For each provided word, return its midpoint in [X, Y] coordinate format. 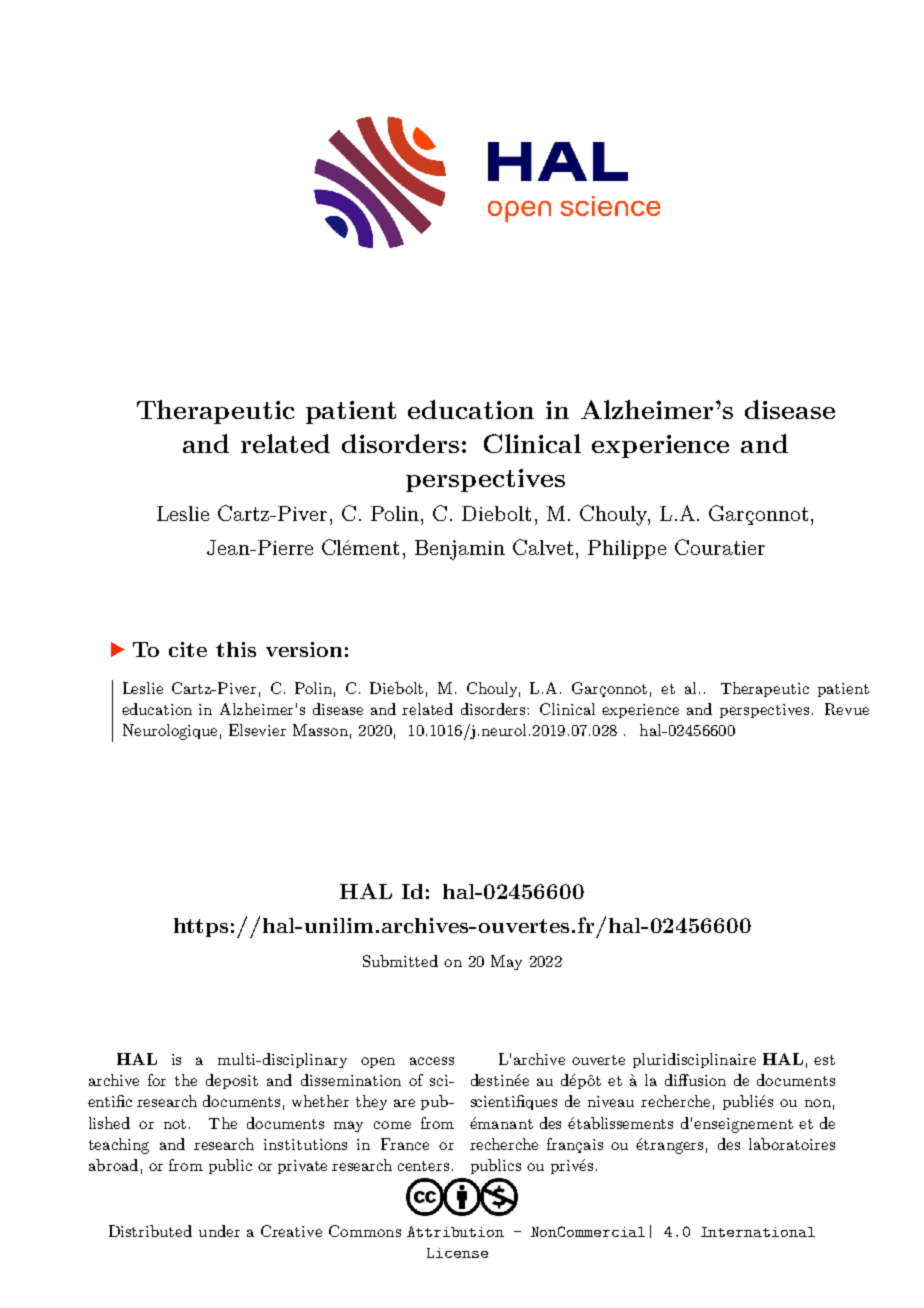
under [219, 1231]
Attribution [455, 1231]
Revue [847, 709]
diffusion [695, 1080]
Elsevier [257, 730]
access [432, 1061]
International [758, 1232]
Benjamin [460, 550]
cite [188, 649]
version [304, 649]
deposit [232, 1081]
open [378, 1062]
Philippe [627, 549]
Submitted [400, 961]
